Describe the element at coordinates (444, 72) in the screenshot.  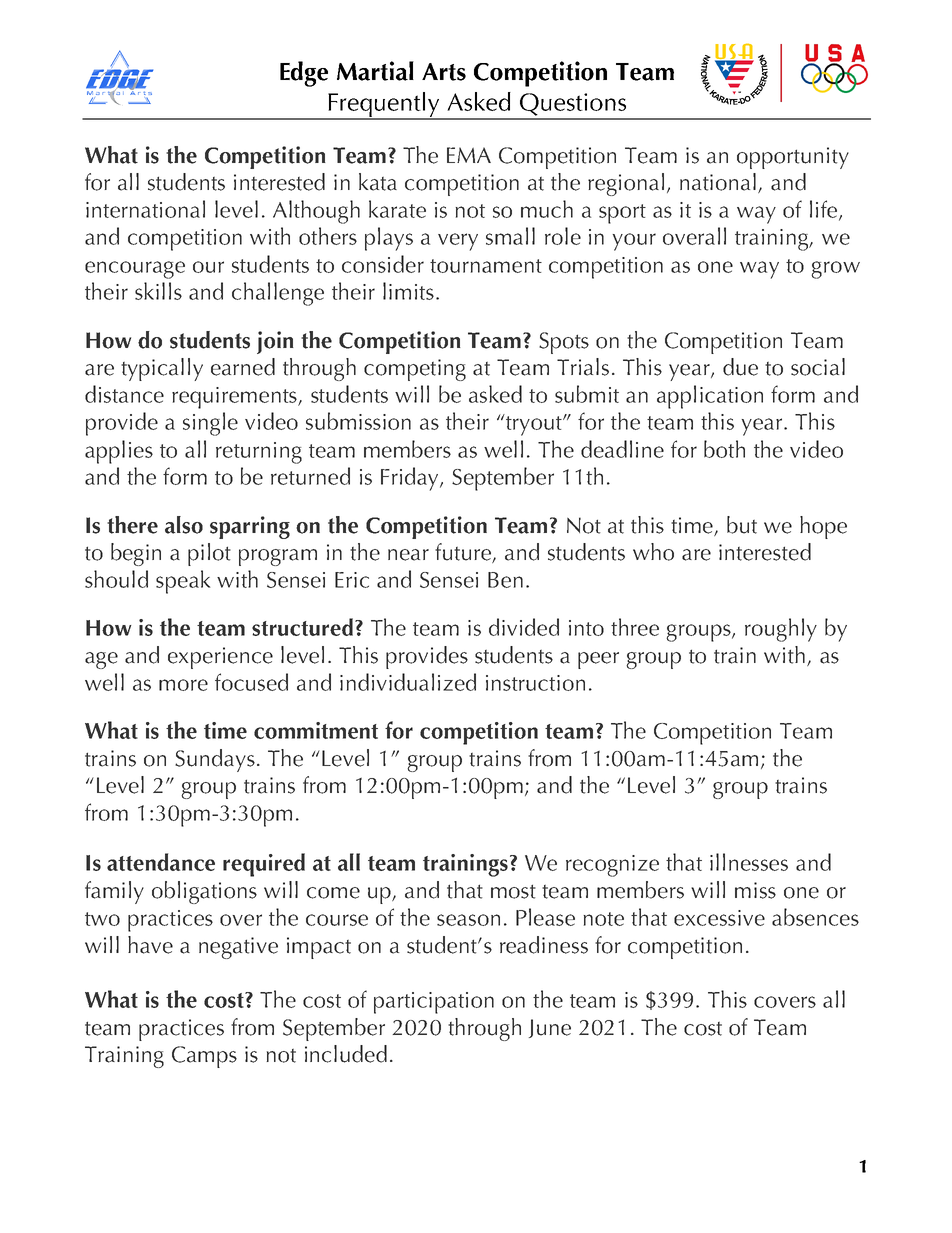
I see `Arts` at that location.
